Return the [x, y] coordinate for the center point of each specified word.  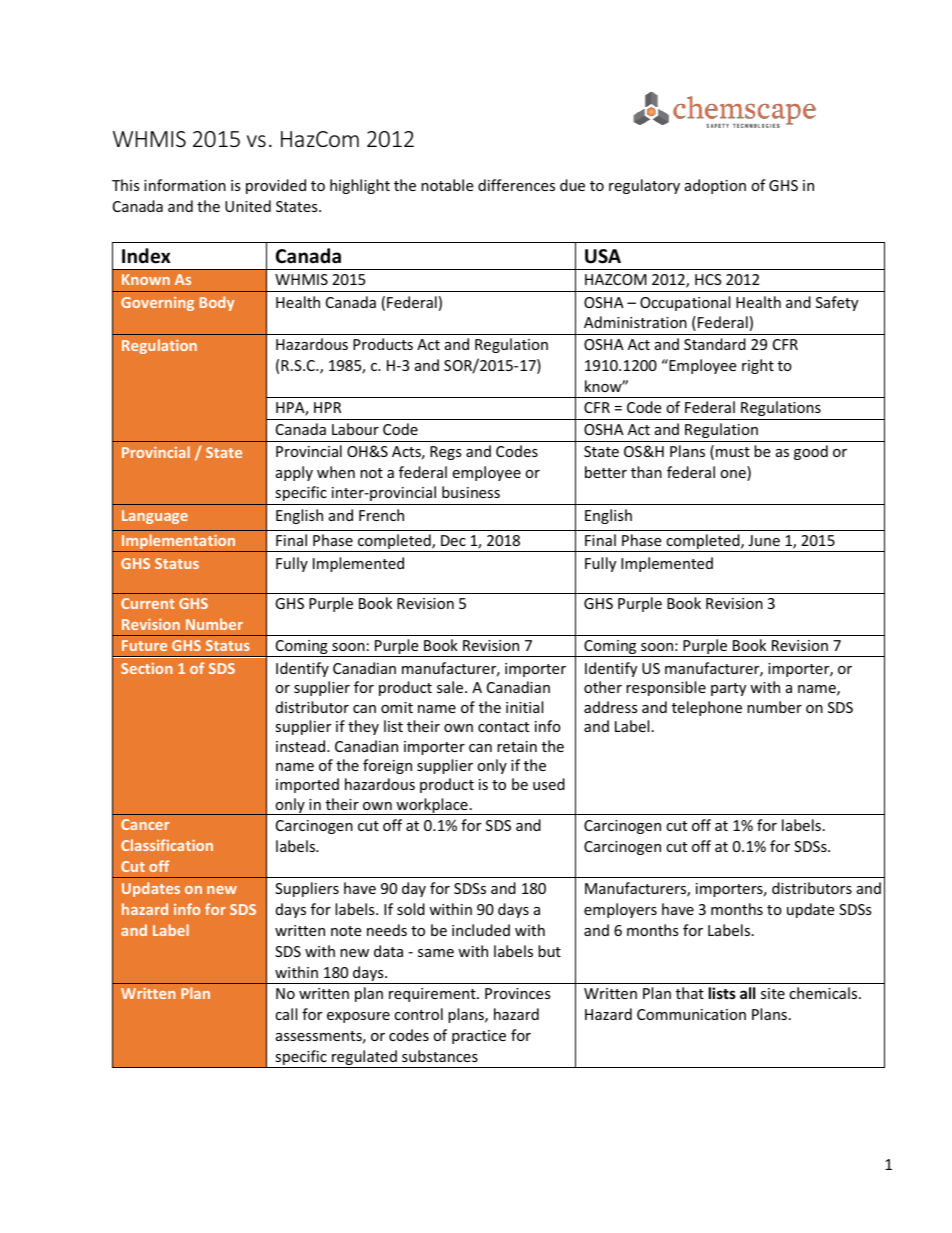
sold [411, 909]
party [728, 689]
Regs [446, 453]
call [286, 1014]
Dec [453, 540]
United [248, 206]
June [764, 540]
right [758, 366]
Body [217, 303]
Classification [167, 845]
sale [451, 687]
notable [447, 185]
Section [147, 668]
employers [620, 910]
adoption [715, 186]
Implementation [179, 543]
